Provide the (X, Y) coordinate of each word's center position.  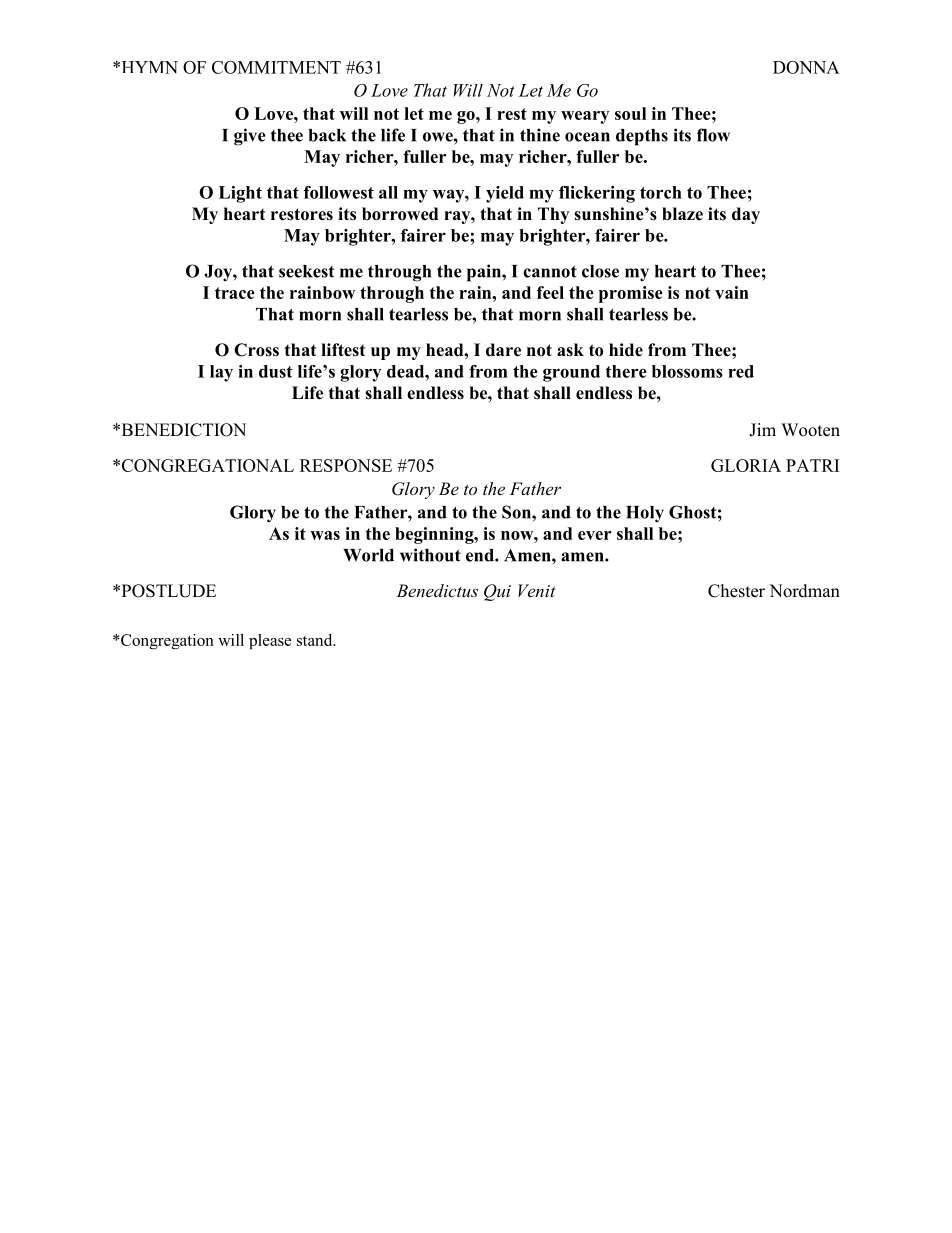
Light (240, 194)
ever (594, 535)
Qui (497, 592)
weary (585, 117)
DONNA (806, 67)
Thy (553, 215)
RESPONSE (346, 465)
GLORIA (746, 465)
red (741, 371)
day (746, 215)
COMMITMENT (276, 67)
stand (316, 640)
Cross (256, 350)
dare (503, 350)
